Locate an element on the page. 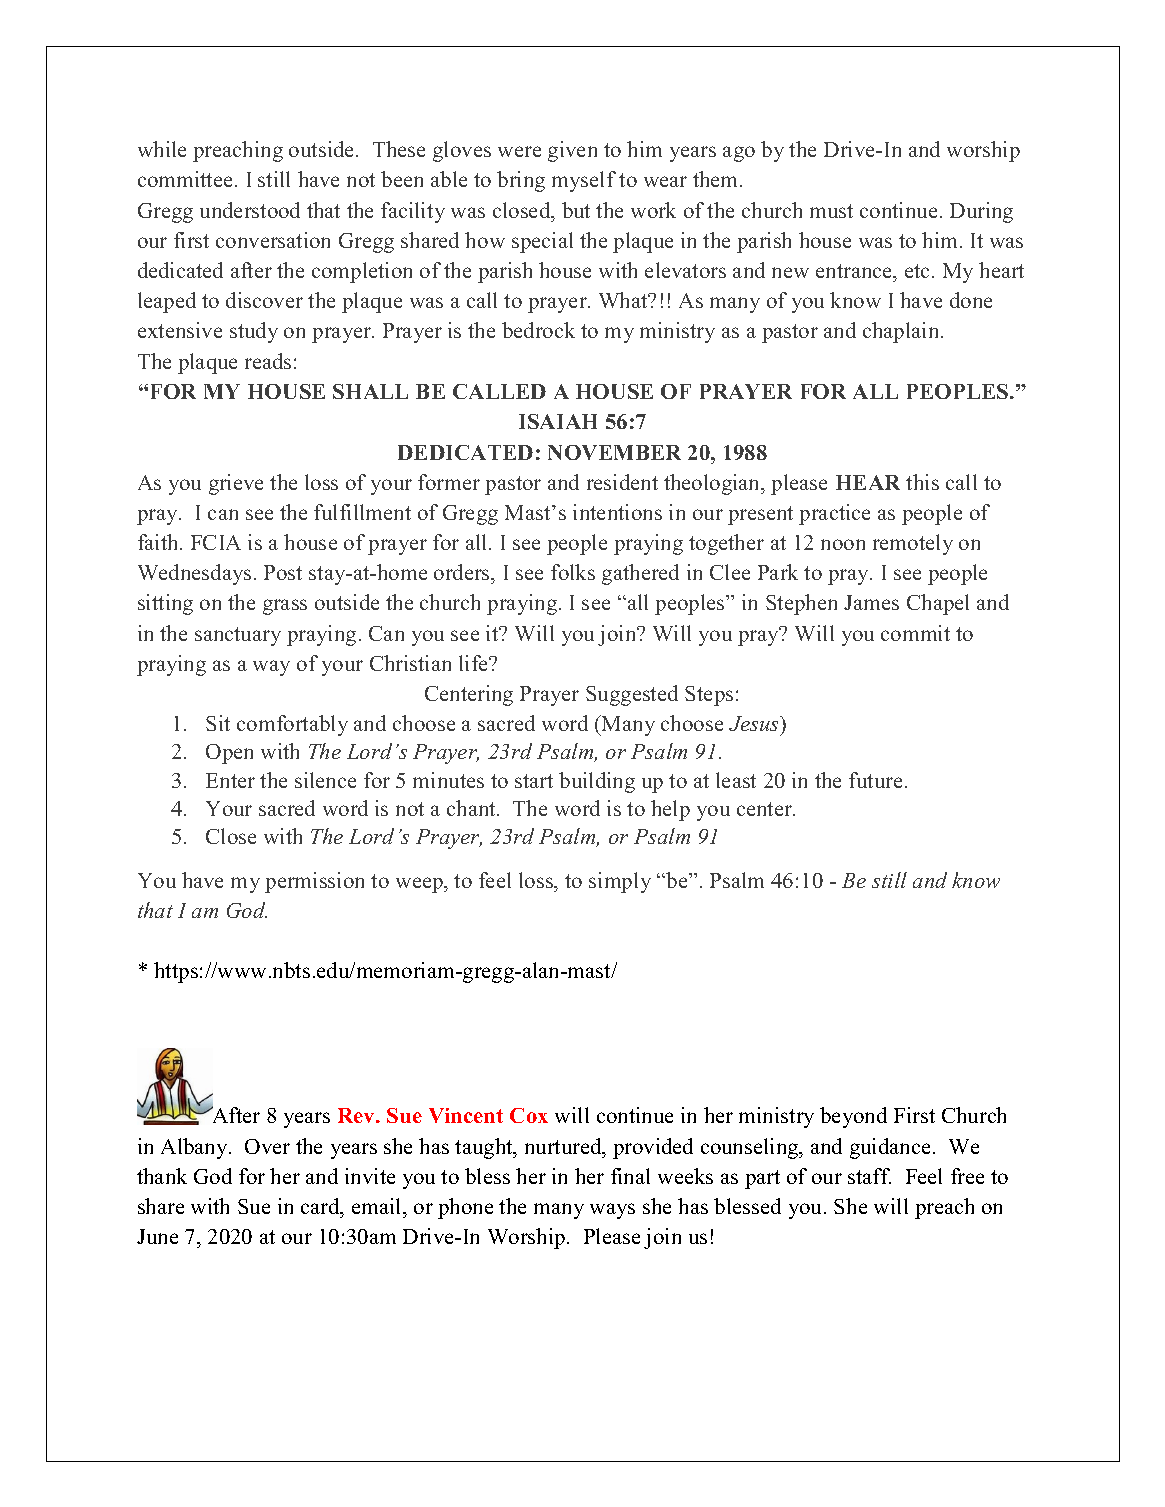 The width and height of the page is (1165, 1507). ways is located at coordinates (612, 1211).
